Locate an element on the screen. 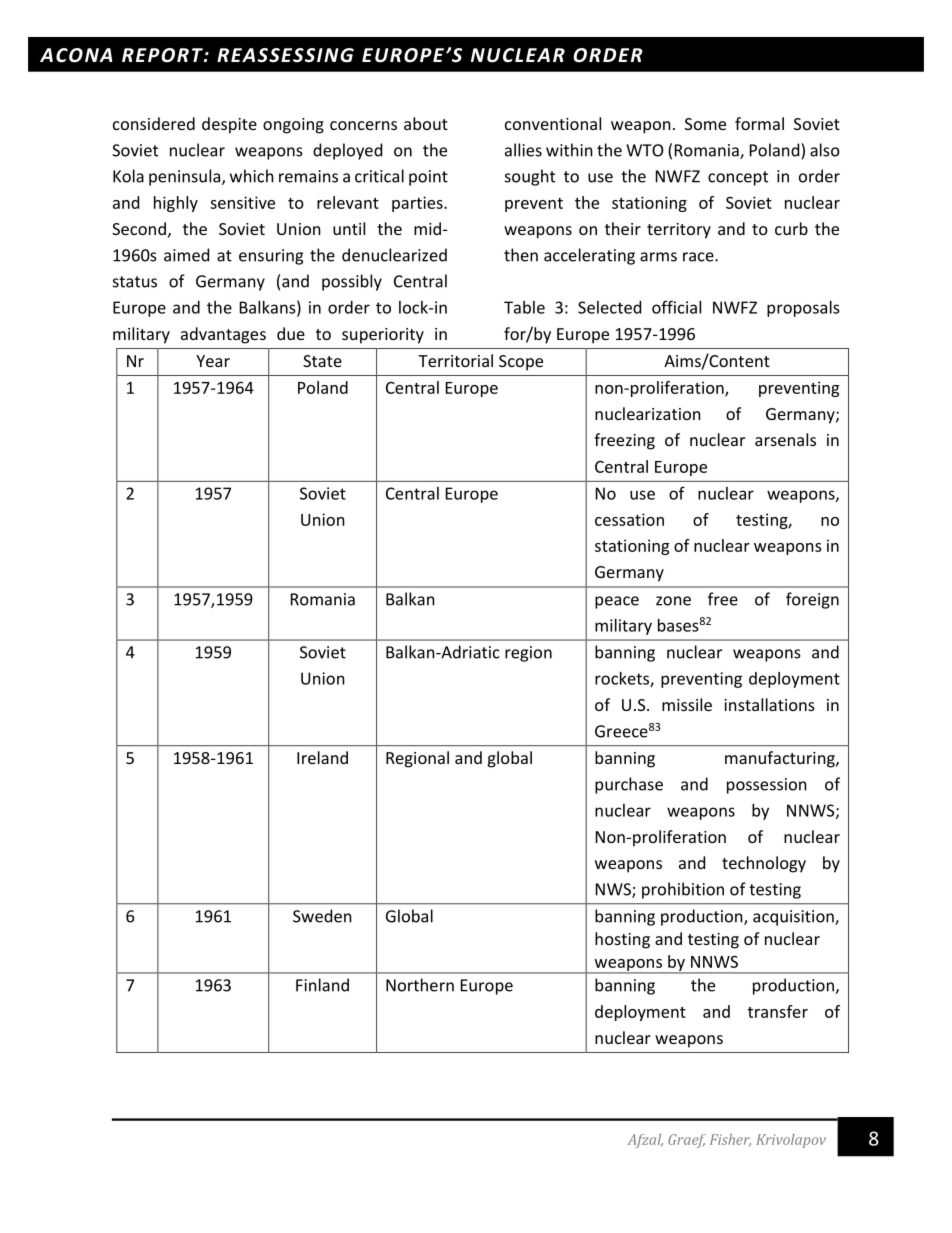 The width and height of the screenshot is (952, 1233). about is located at coordinates (426, 123).
